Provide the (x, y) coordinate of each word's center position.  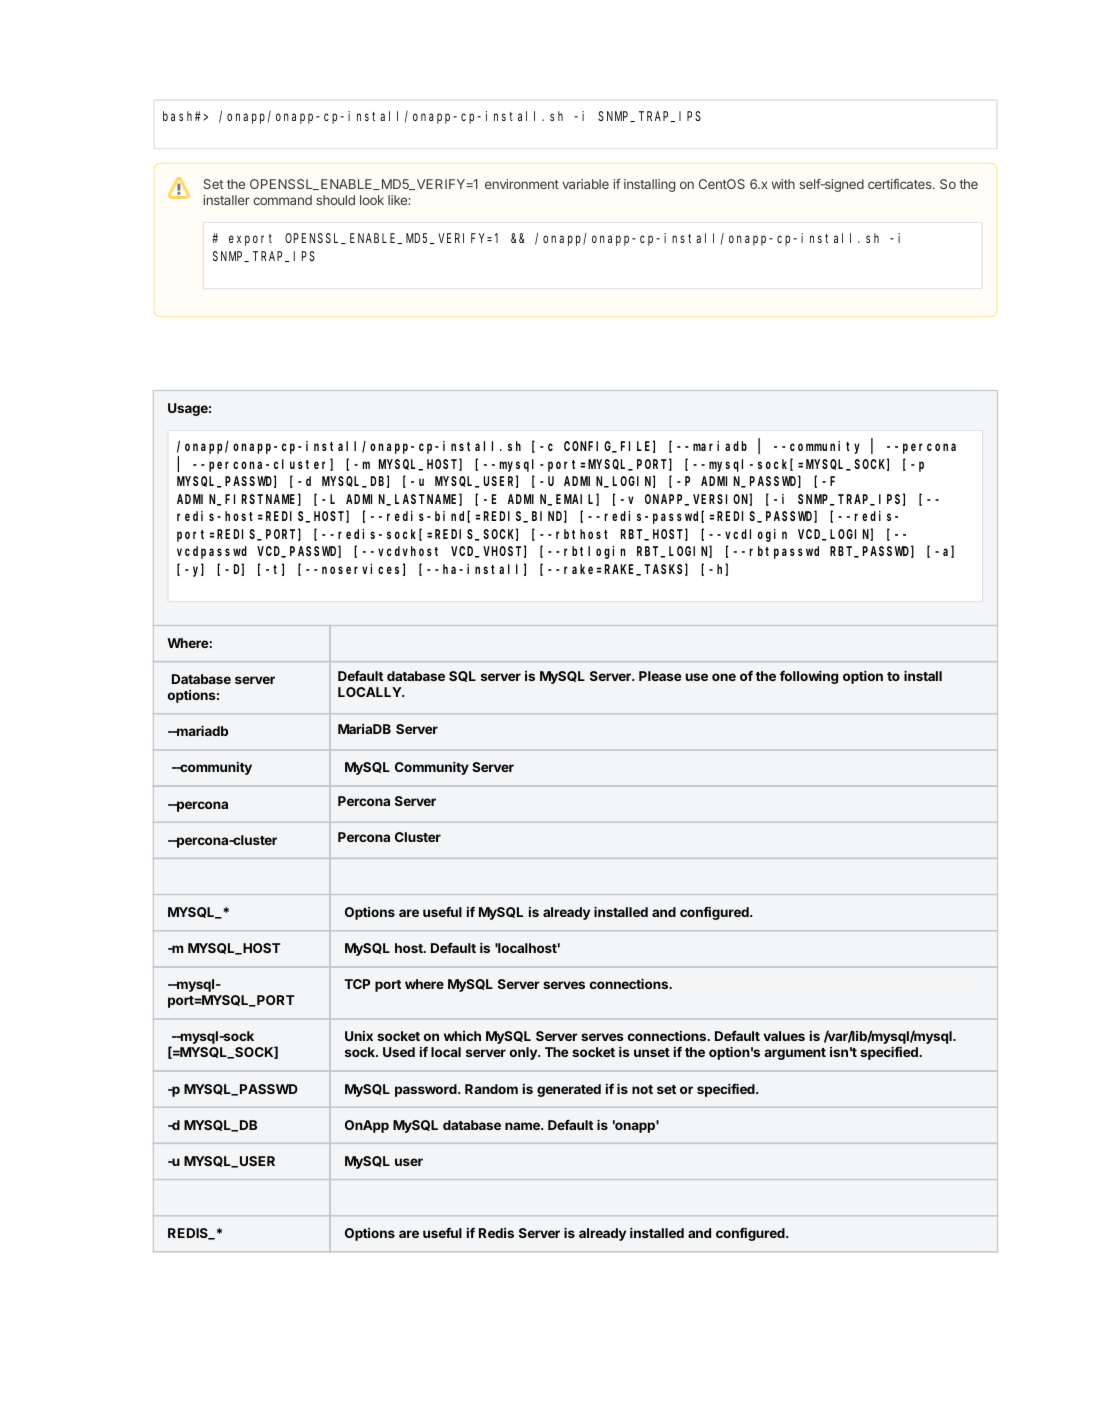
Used (399, 1052)
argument (795, 1054)
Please (660, 676)
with (783, 184)
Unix (359, 1036)
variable (585, 184)
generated (569, 1090)
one (724, 677)
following (809, 677)
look (372, 200)
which (462, 1036)
